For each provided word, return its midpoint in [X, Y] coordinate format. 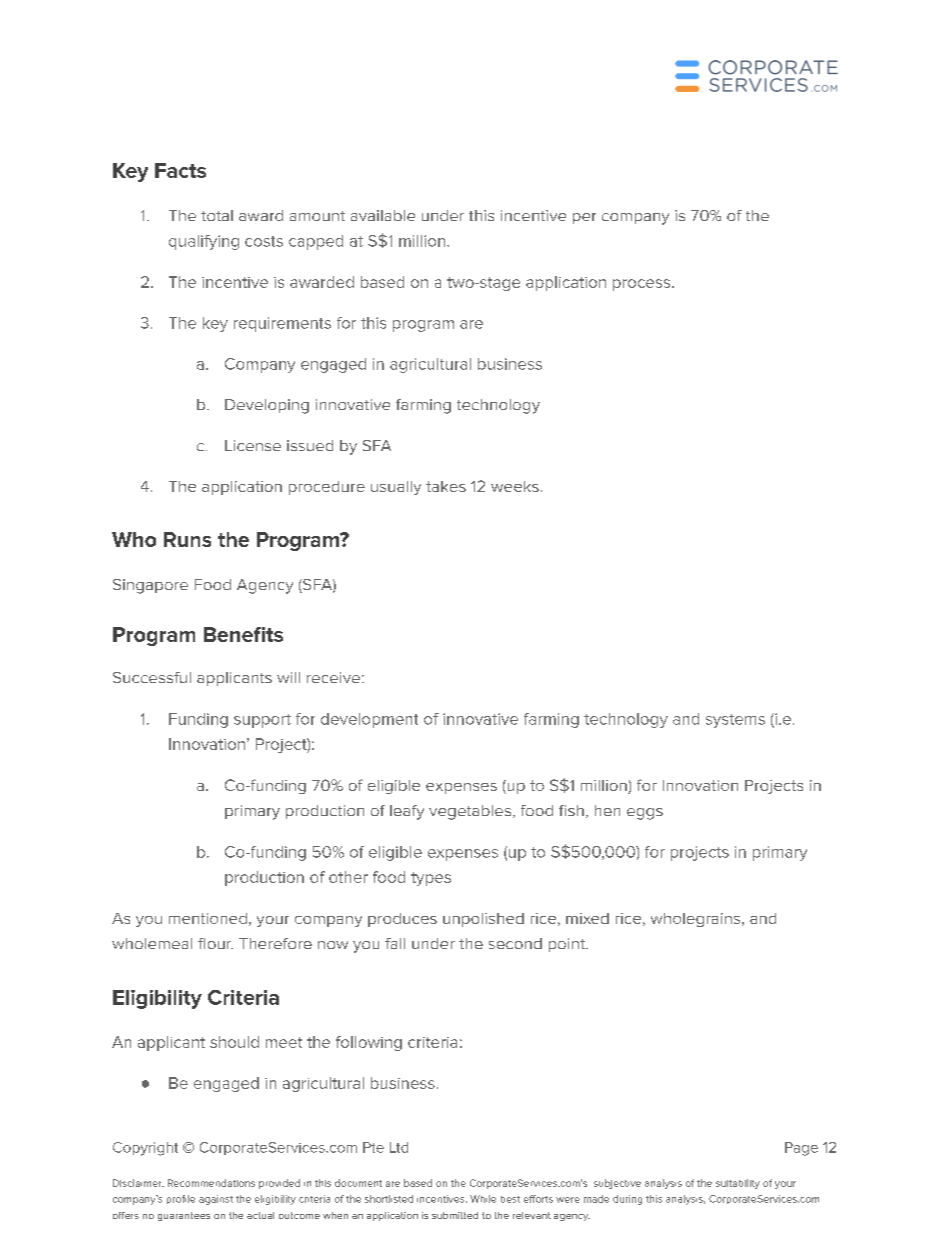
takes [446, 486]
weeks [515, 486]
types [431, 879]
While [483, 1199]
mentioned [208, 918]
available [383, 215]
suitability [738, 1184]
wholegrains [697, 920]
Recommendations [211, 1183]
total [217, 215]
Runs [187, 539]
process [643, 285]
